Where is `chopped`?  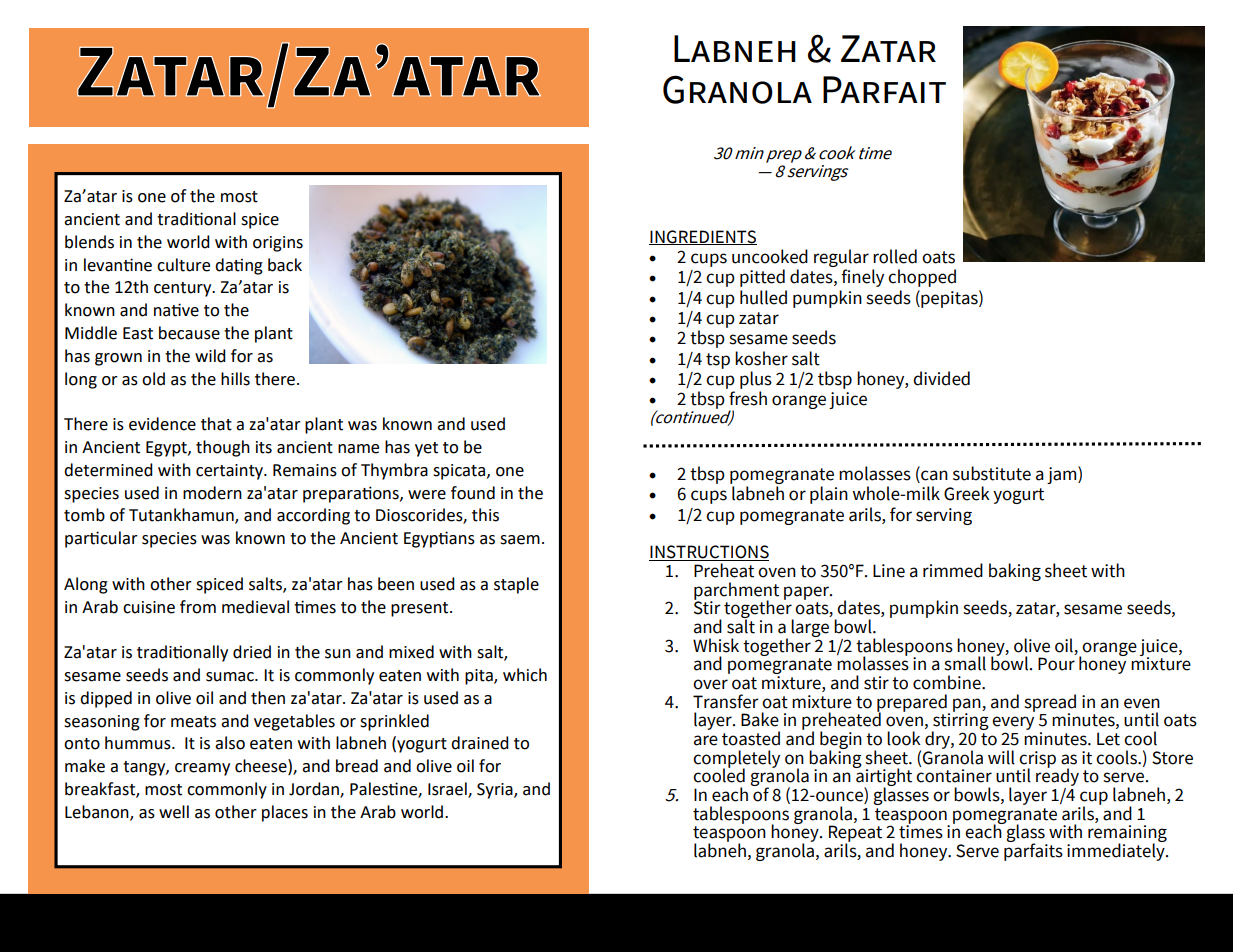 chopped is located at coordinates (922, 278).
